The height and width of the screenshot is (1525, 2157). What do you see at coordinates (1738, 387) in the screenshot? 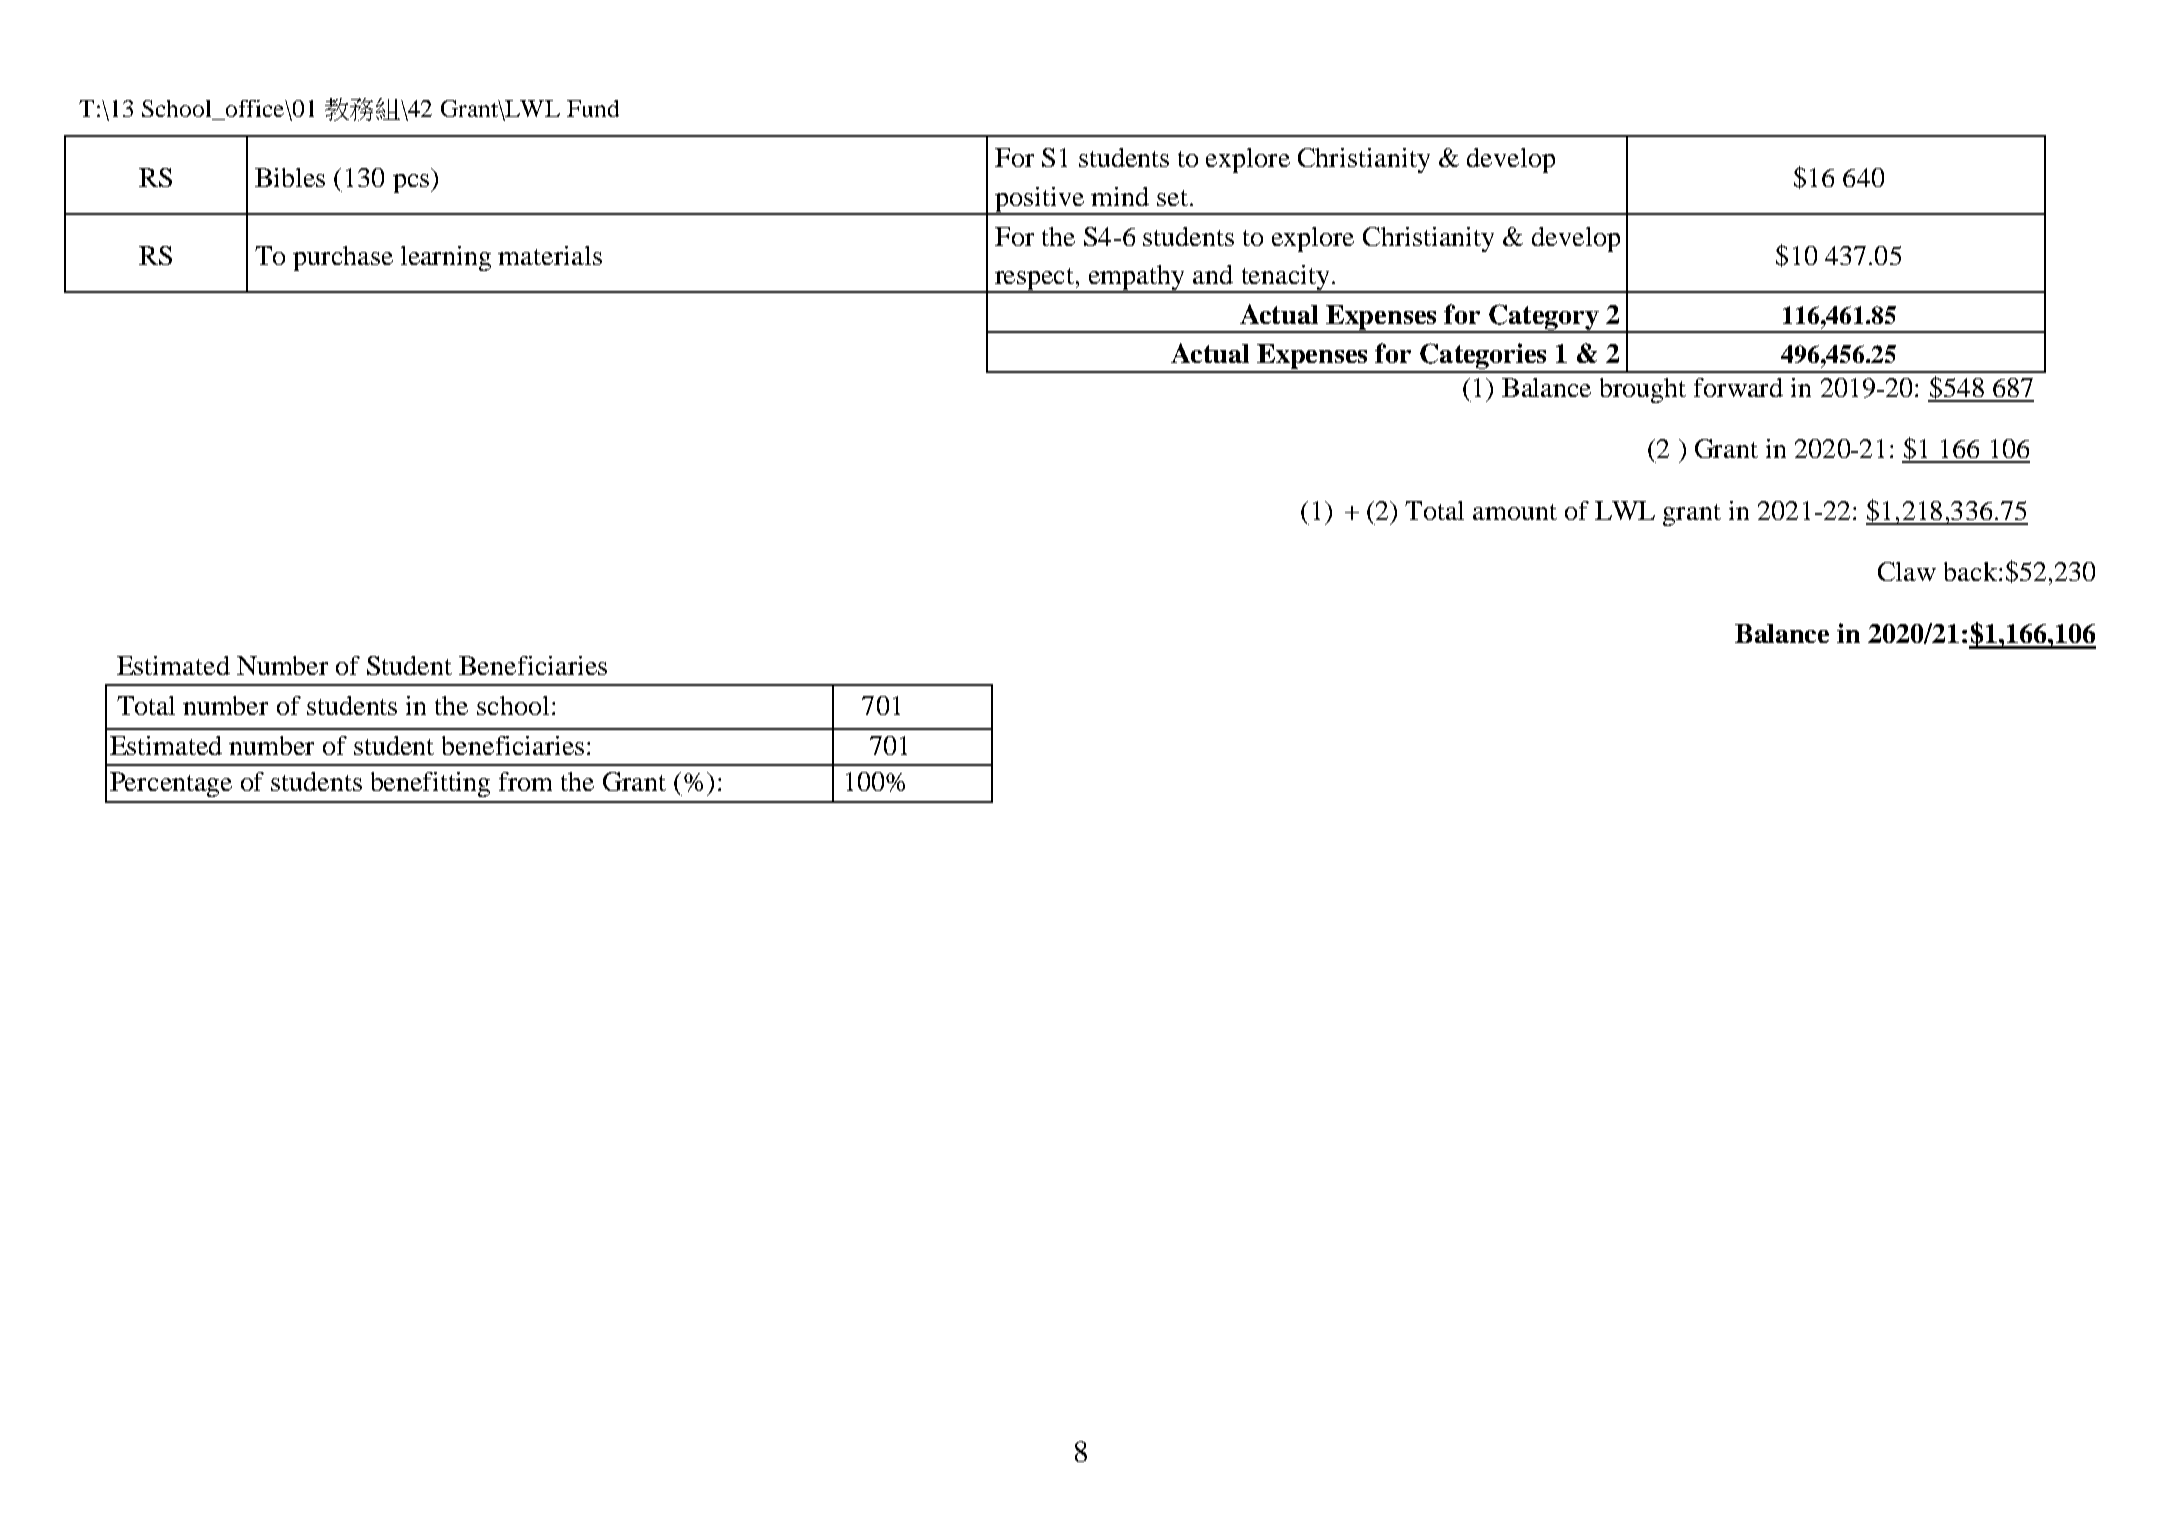
I see `forward` at bounding box center [1738, 387].
